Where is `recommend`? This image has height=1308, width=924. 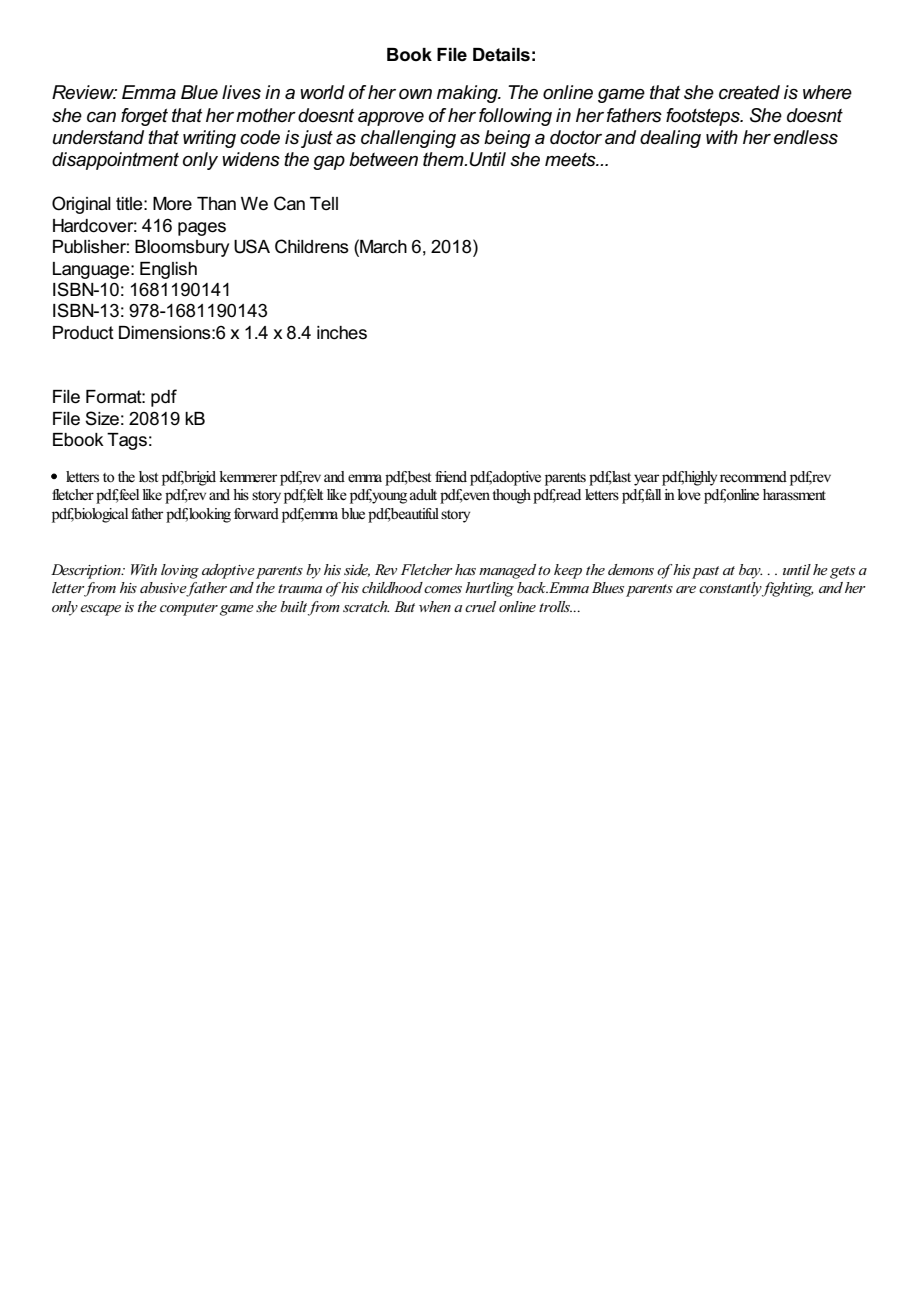
recommend is located at coordinates (753, 477).
